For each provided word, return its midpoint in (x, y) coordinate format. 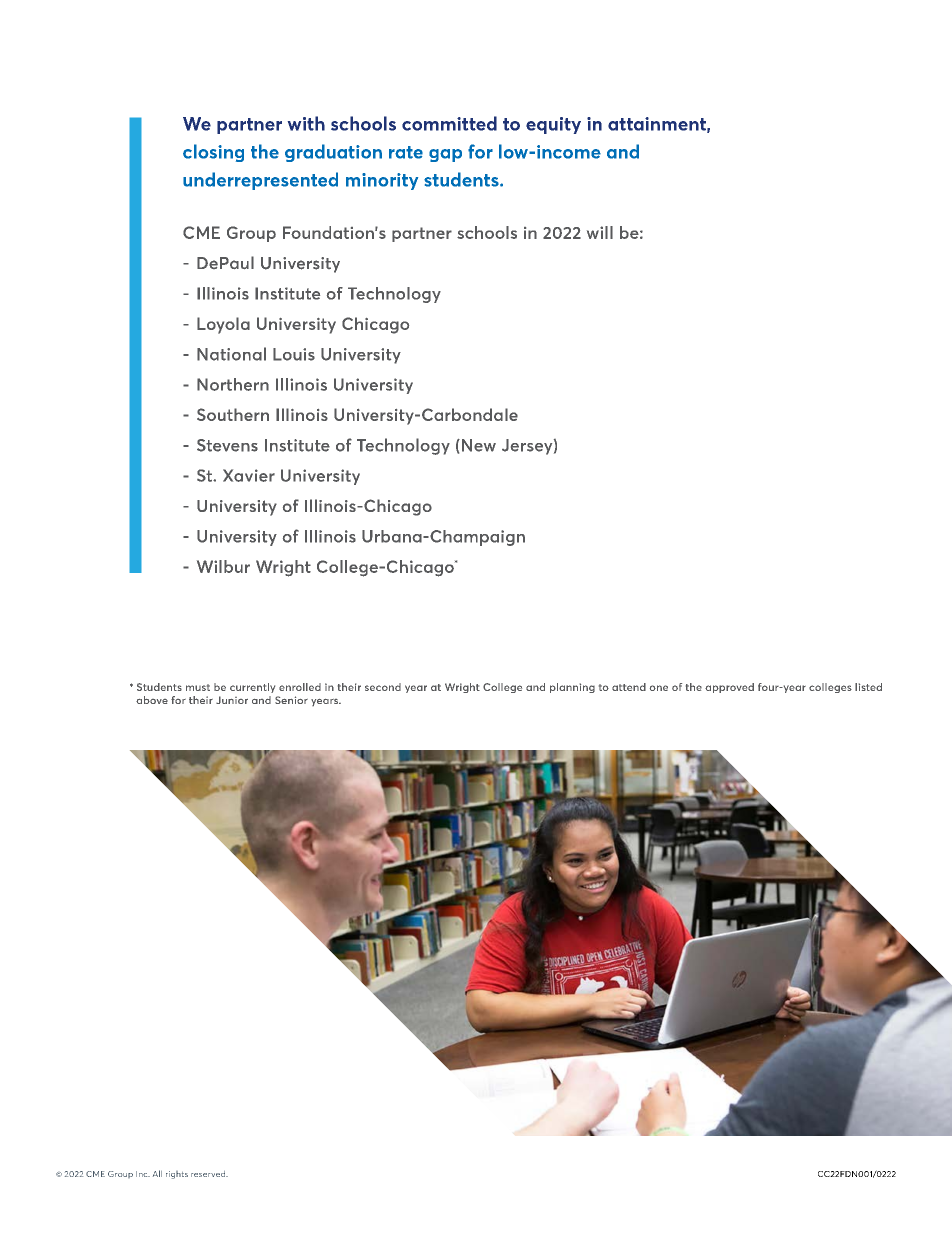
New (479, 445)
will (600, 232)
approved (729, 688)
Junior (232, 700)
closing (213, 153)
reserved (209, 1174)
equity (553, 125)
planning (572, 688)
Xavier (249, 475)
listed (868, 687)
